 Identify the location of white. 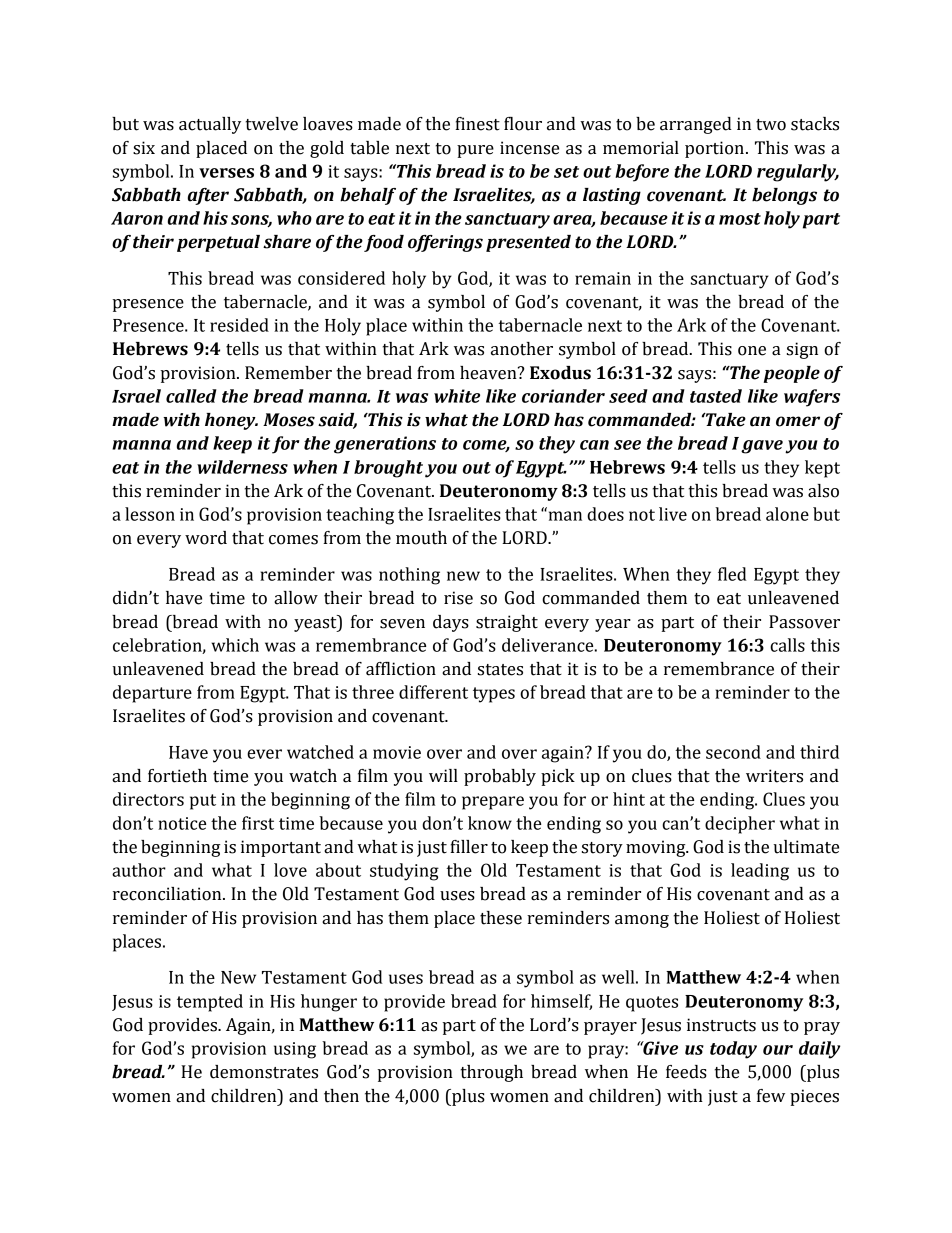
(457, 396).
